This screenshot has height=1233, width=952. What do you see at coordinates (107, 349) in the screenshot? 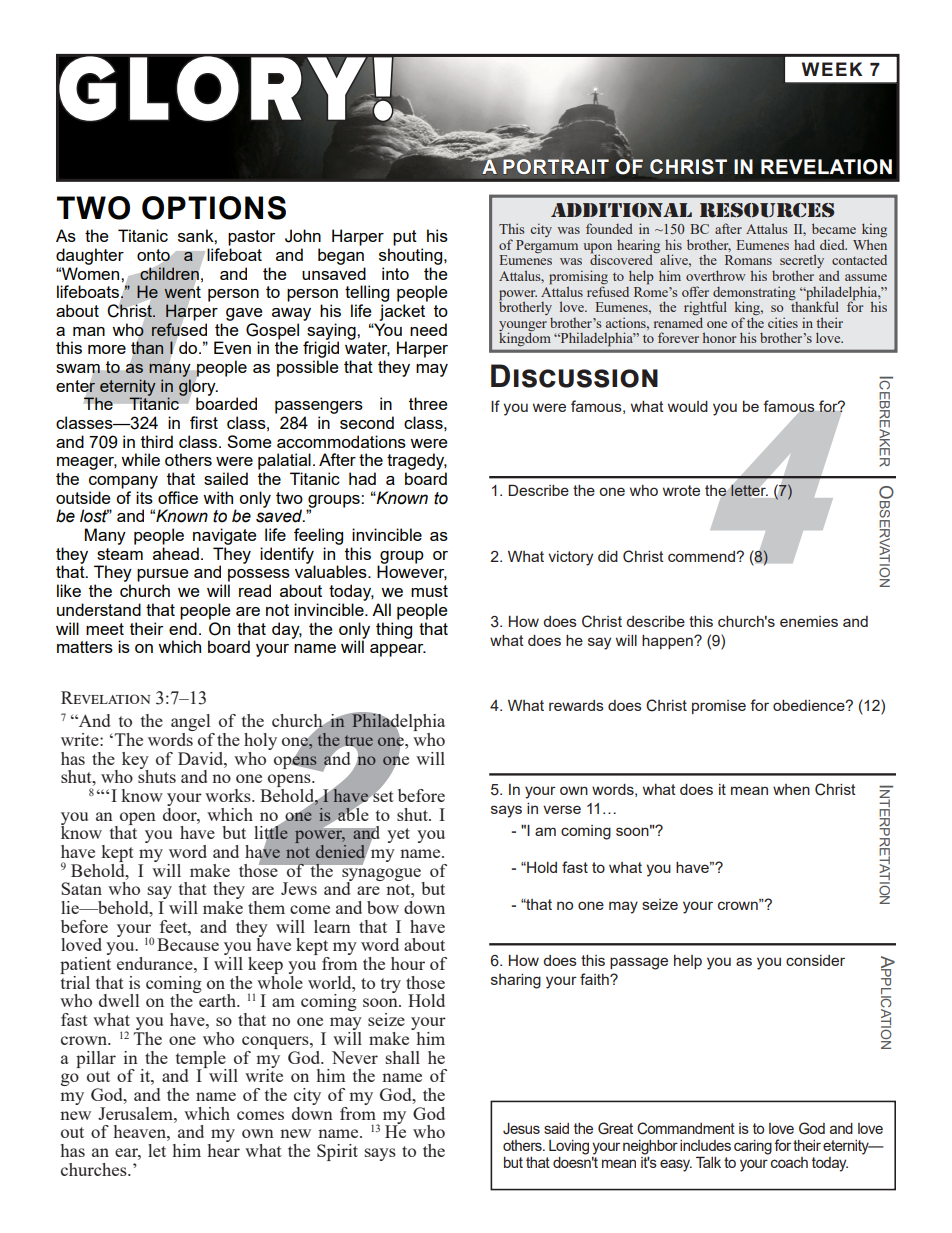
I see `more` at bounding box center [107, 349].
